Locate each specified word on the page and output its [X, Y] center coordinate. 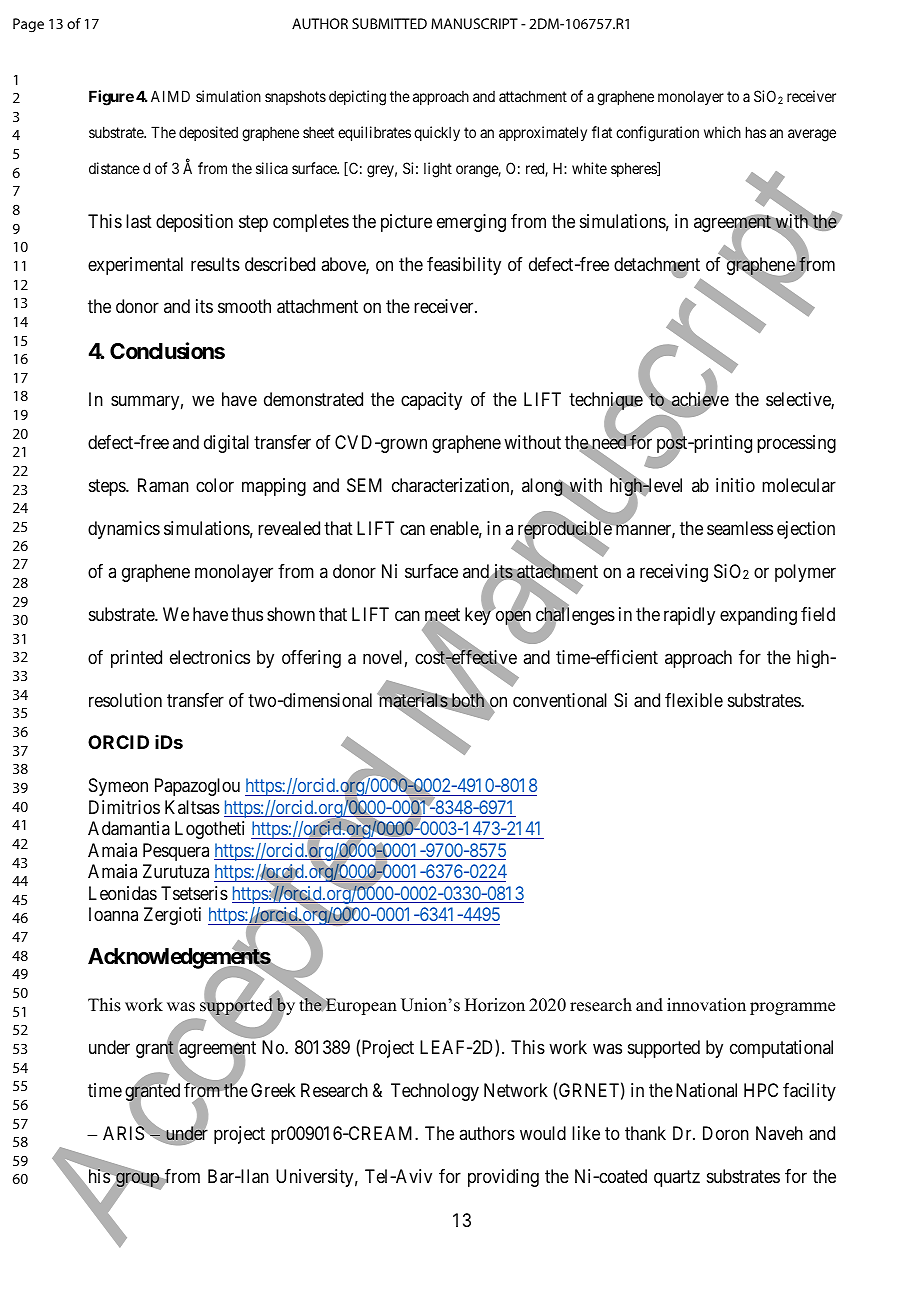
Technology [435, 1092]
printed [136, 659]
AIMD [170, 96]
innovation [706, 1005]
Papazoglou [197, 787]
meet [442, 616]
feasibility [464, 266]
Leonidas [123, 893]
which [722, 132]
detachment [657, 265]
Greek [273, 1090]
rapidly [689, 616]
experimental [135, 266]
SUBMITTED [389, 23]
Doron [726, 1133]
